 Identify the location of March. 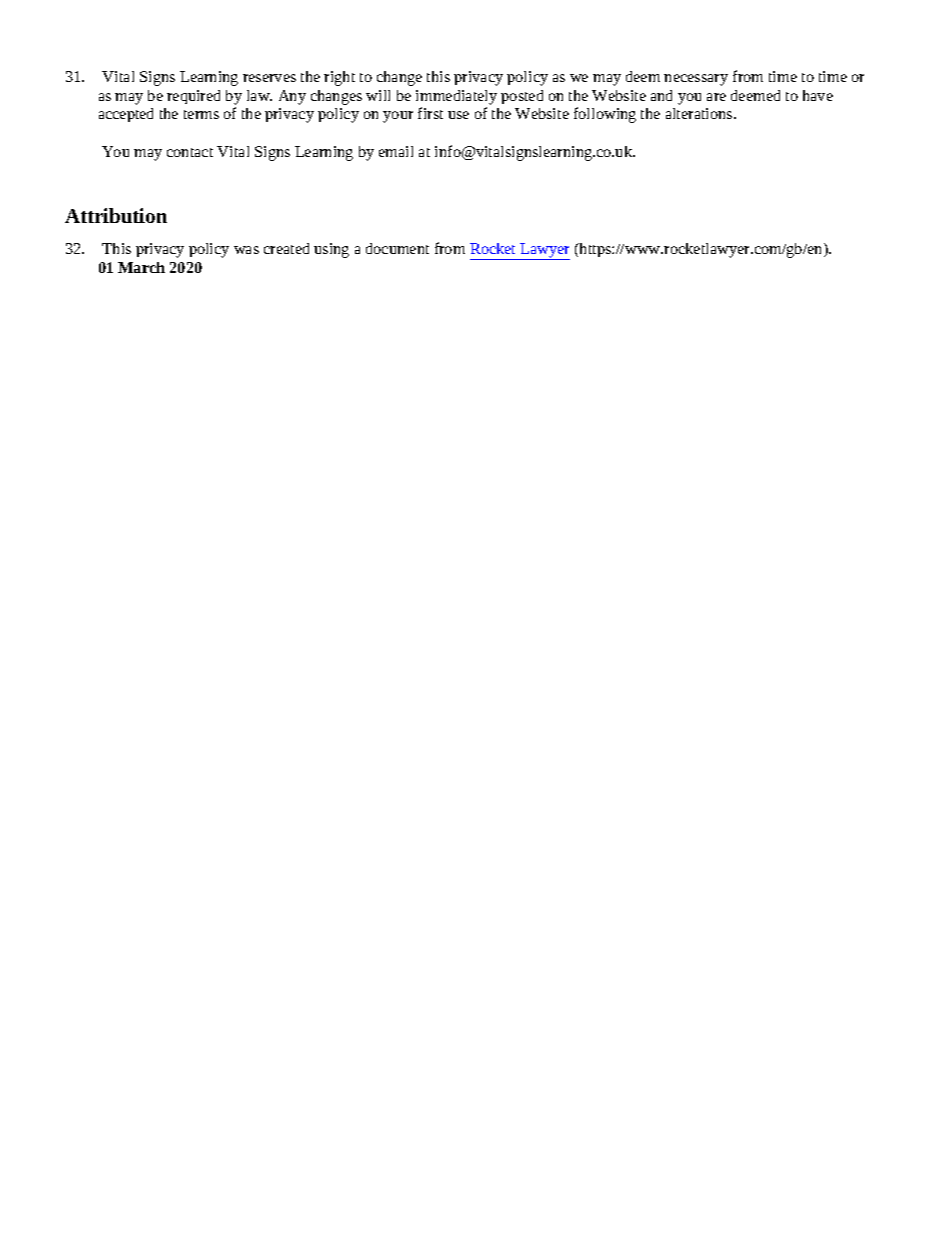
(141, 267).
